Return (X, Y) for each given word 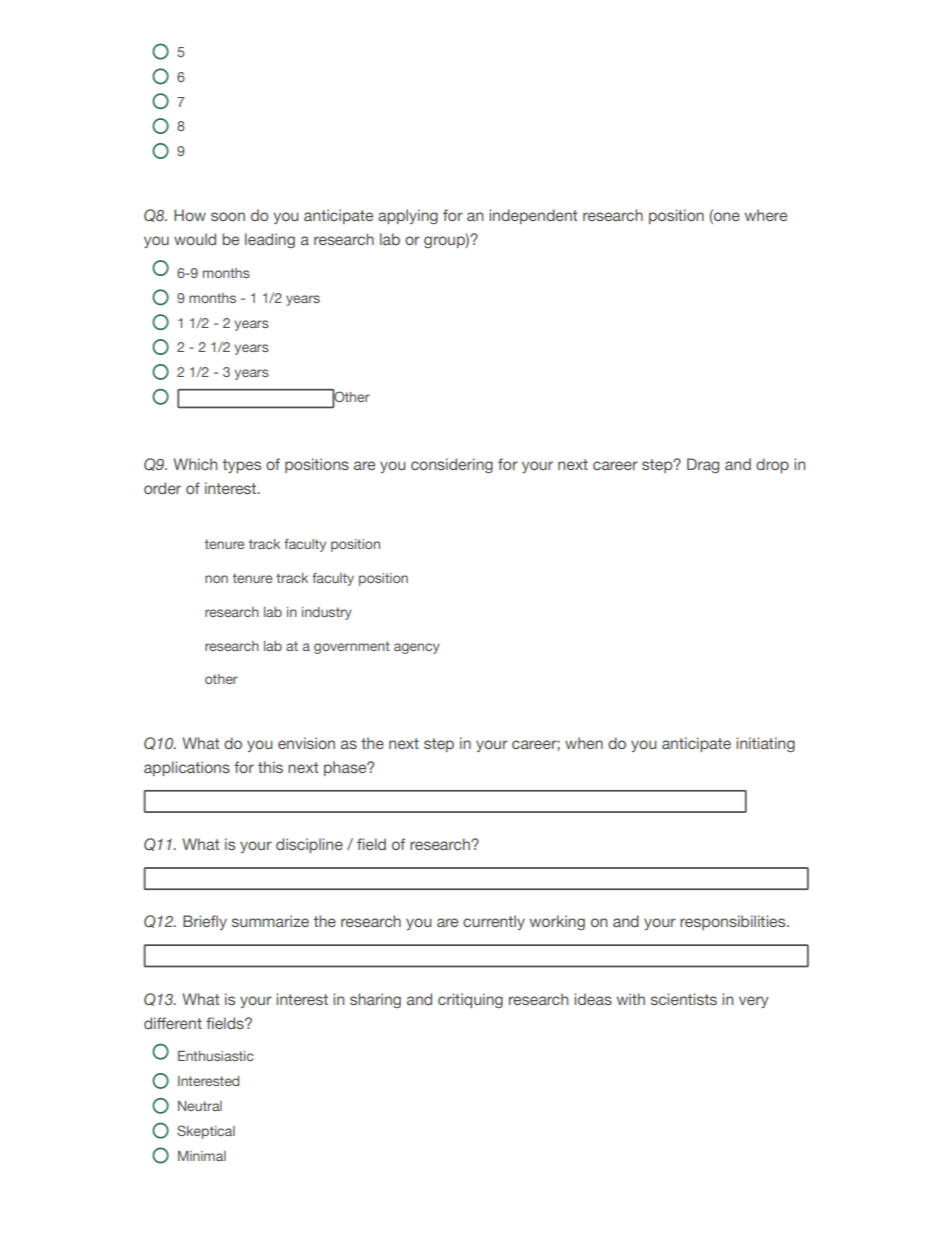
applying (408, 216)
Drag (703, 465)
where (766, 215)
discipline (309, 845)
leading (270, 240)
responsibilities (734, 922)
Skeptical (206, 1132)
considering (452, 465)
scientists (684, 999)
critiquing (470, 1000)
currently (494, 922)
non (216, 579)
